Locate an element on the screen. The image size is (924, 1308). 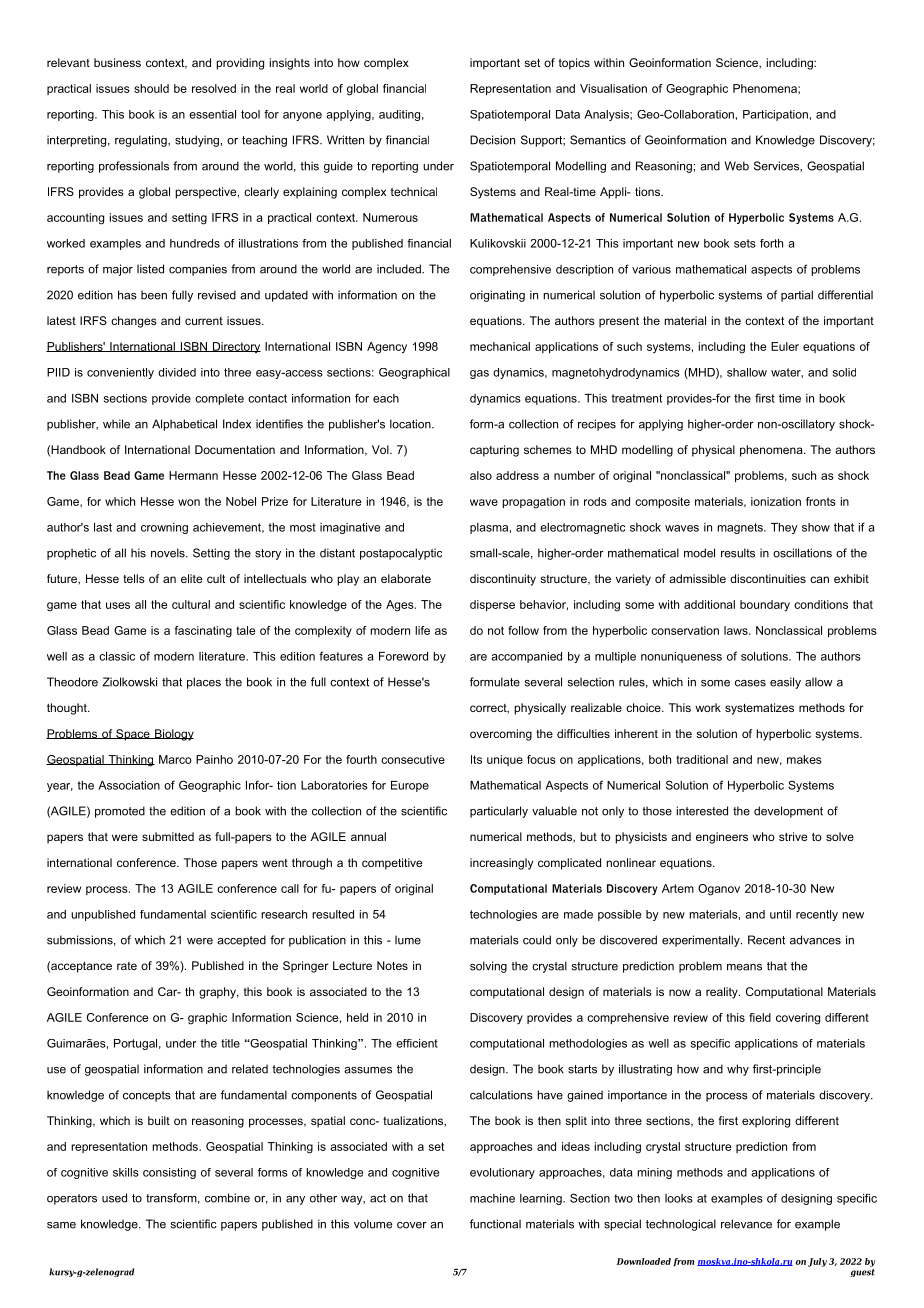
Decision is located at coordinates (492, 140).
